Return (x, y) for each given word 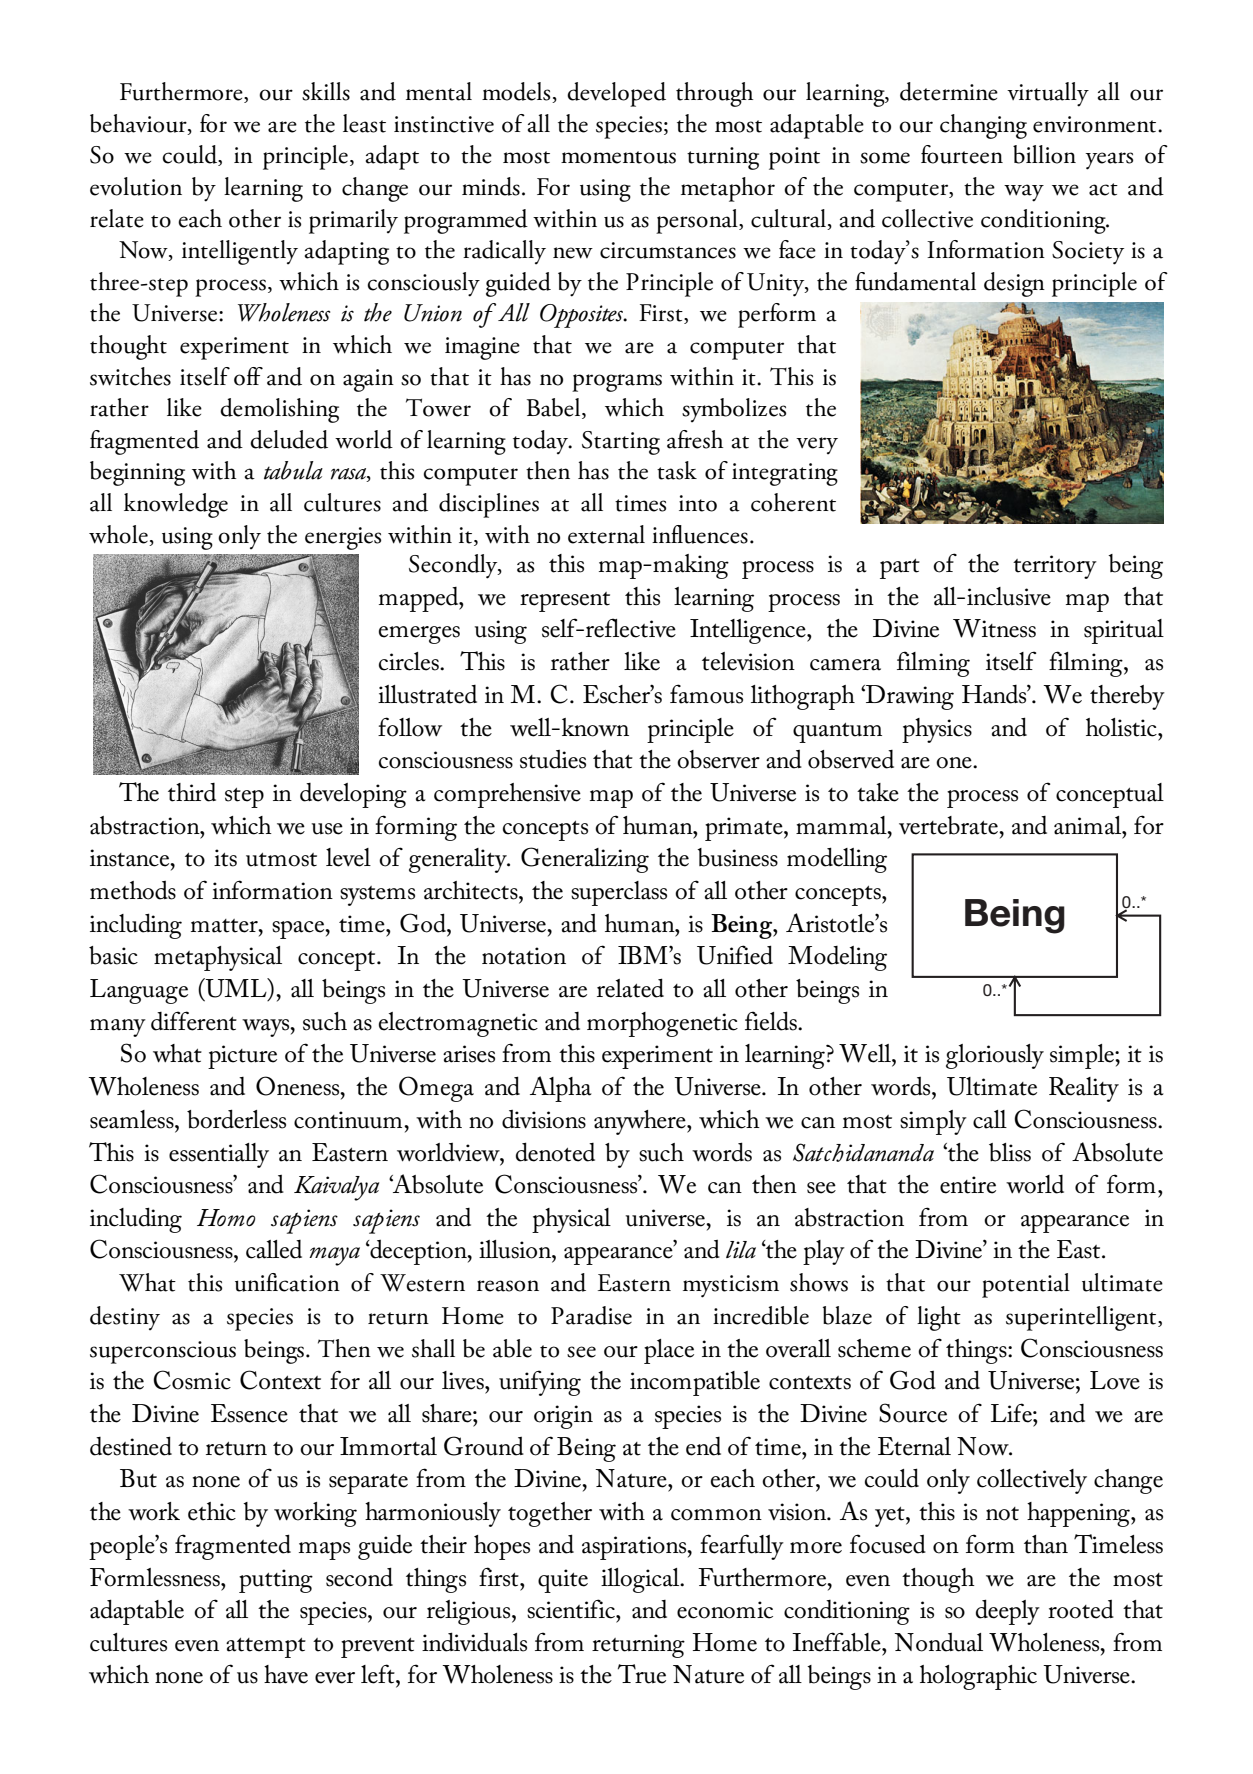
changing (983, 126)
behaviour (139, 124)
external (606, 534)
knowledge (176, 505)
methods (133, 890)
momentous (618, 157)
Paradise (591, 1315)
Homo (226, 1218)
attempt (266, 1648)
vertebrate (949, 825)
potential (1026, 1285)
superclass (619, 893)
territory (1055, 567)
